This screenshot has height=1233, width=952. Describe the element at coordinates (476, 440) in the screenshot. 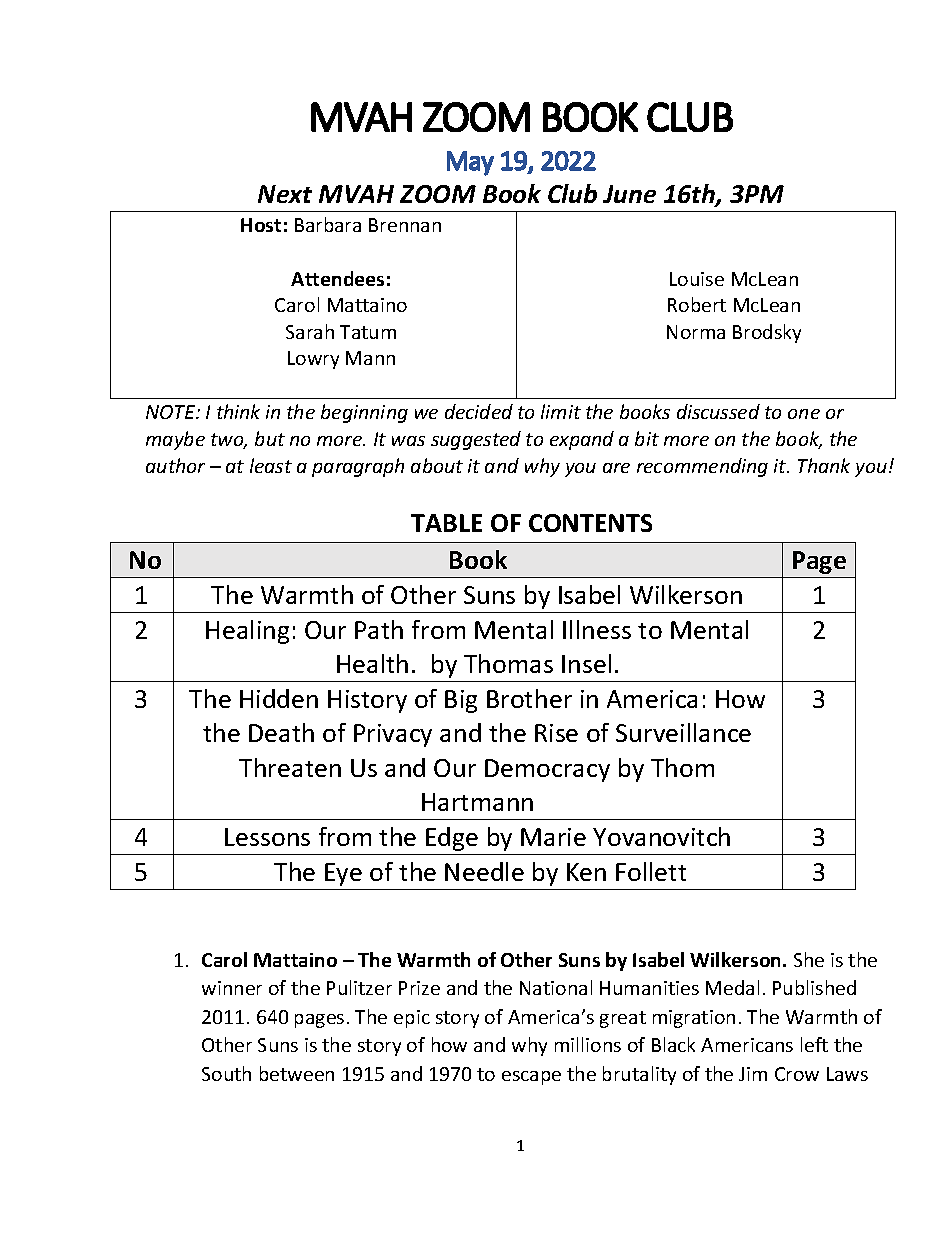

I see `suggested` at that location.
